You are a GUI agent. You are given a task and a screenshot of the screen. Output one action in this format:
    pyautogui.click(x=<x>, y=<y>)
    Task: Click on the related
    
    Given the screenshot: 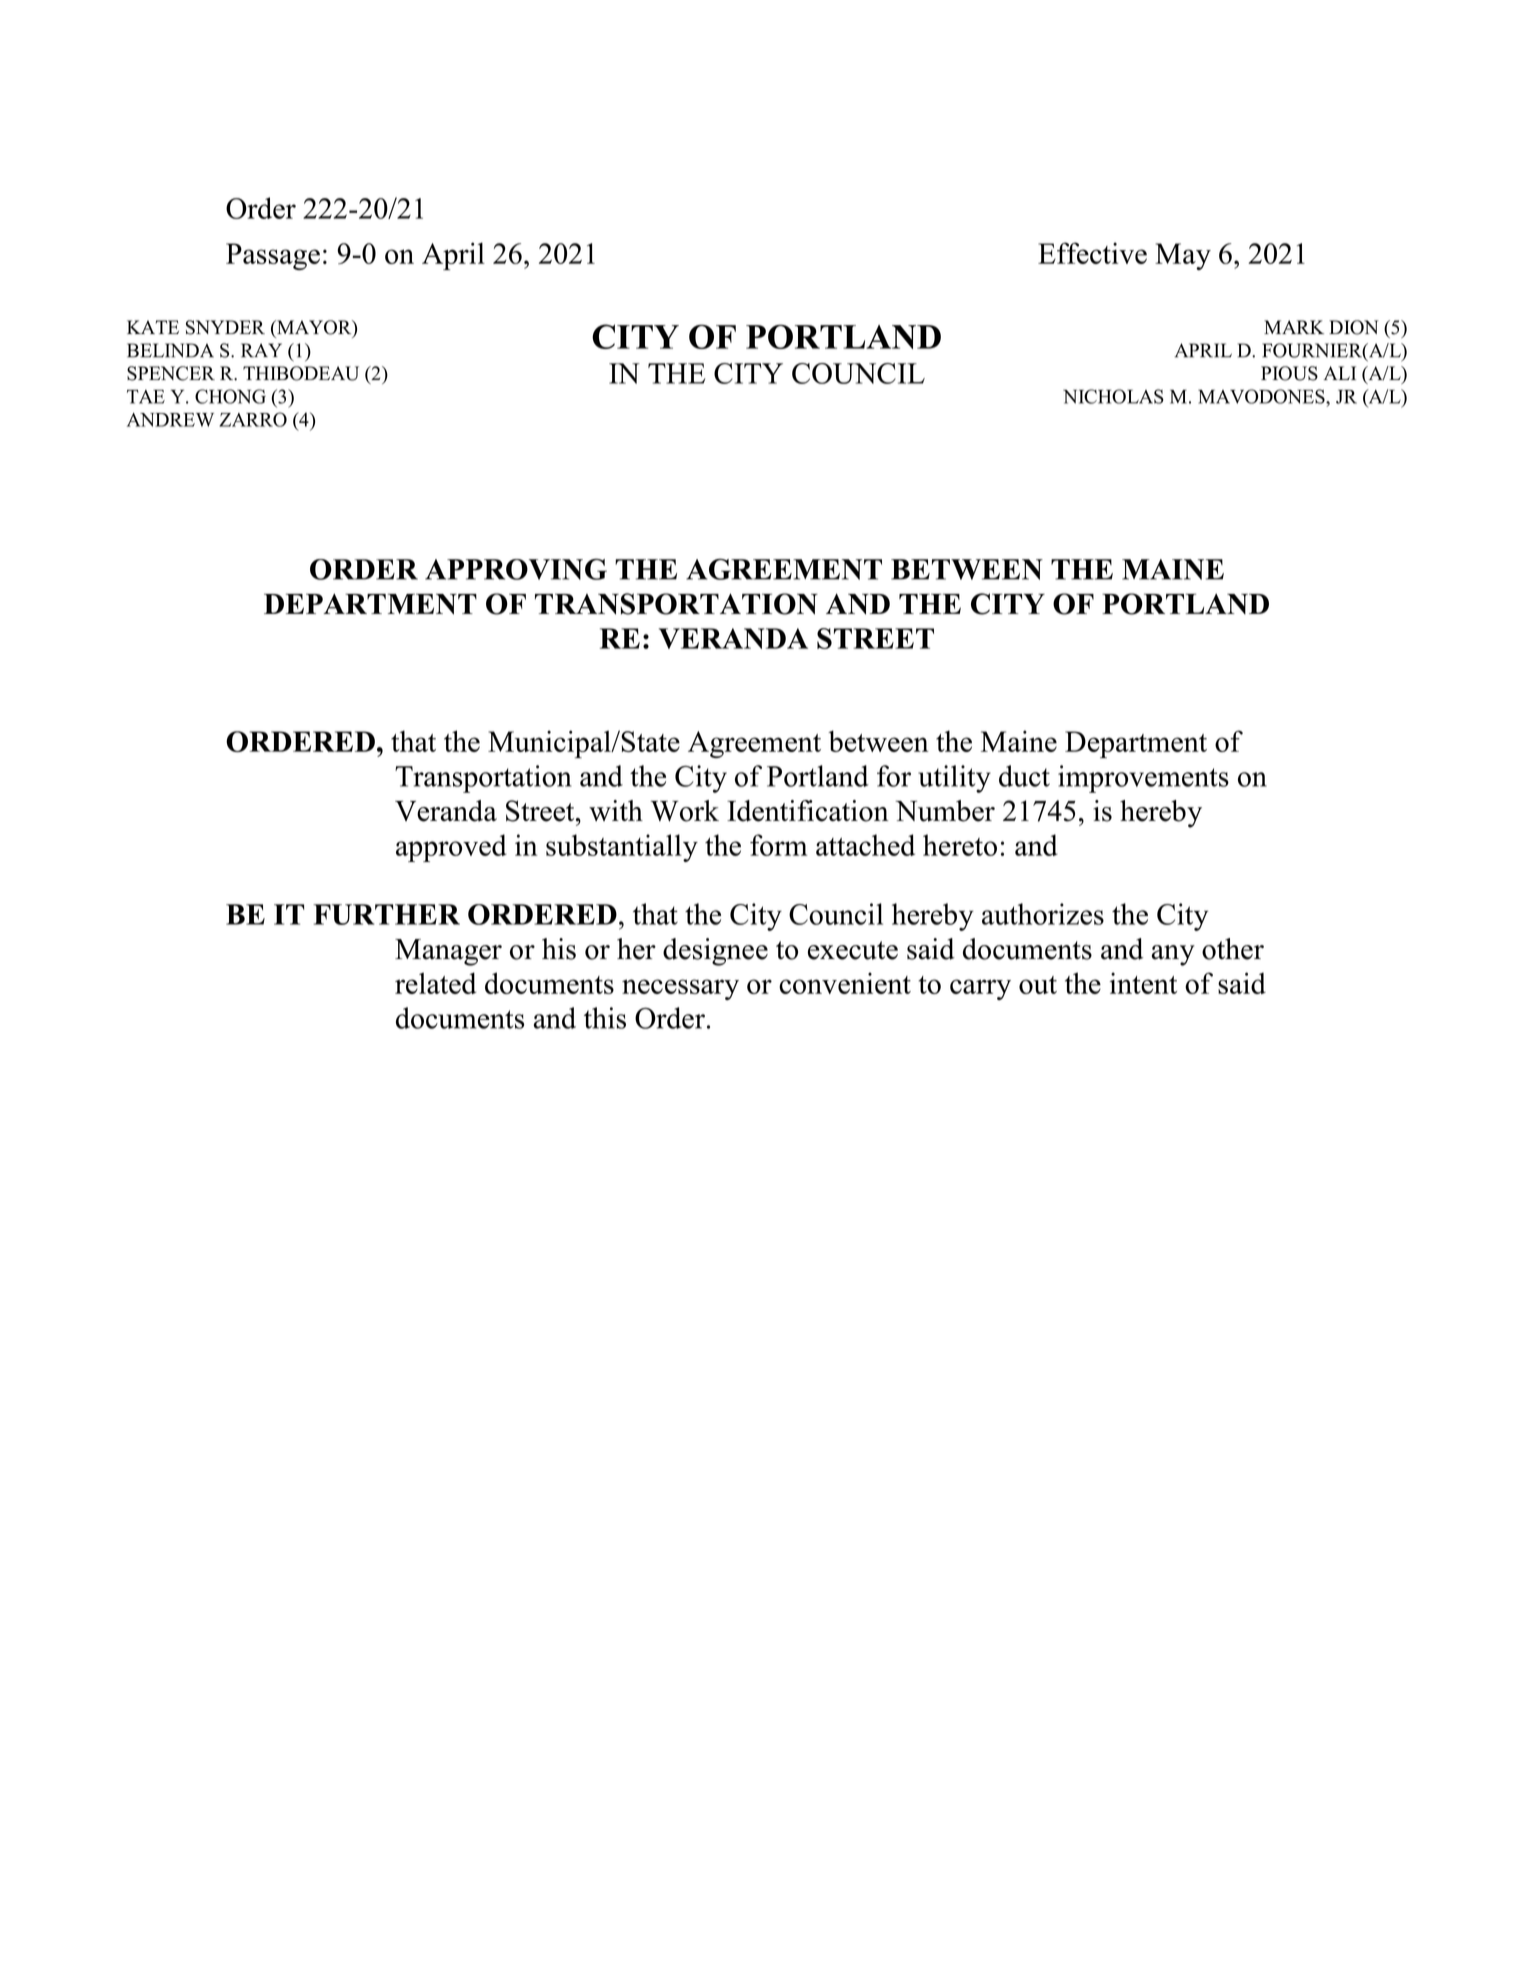 What is the action you would take?
    pyautogui.click(x=436, y=983)
